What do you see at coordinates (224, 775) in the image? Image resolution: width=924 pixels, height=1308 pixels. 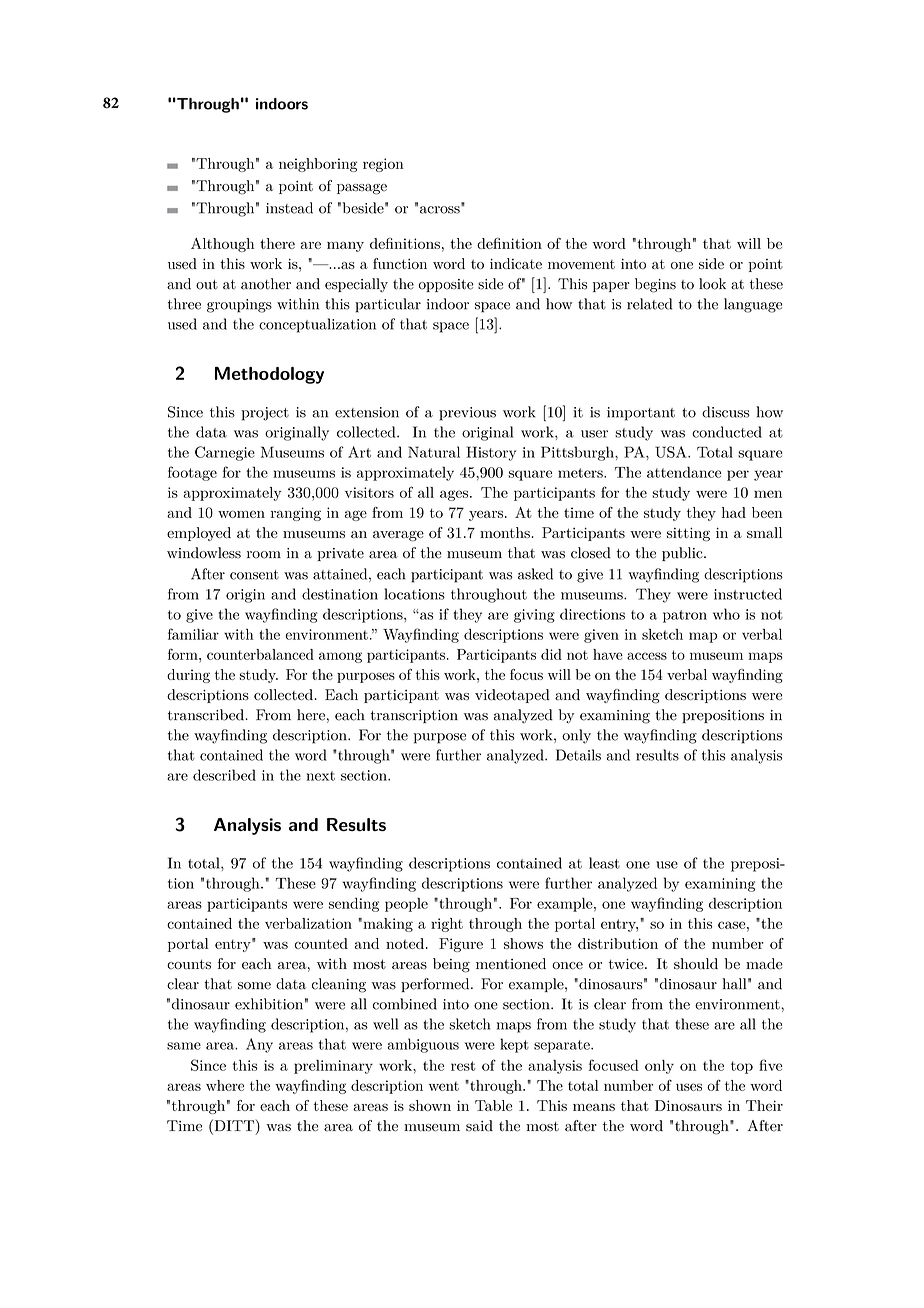 I see `described` at bounding box center [224, 775].
